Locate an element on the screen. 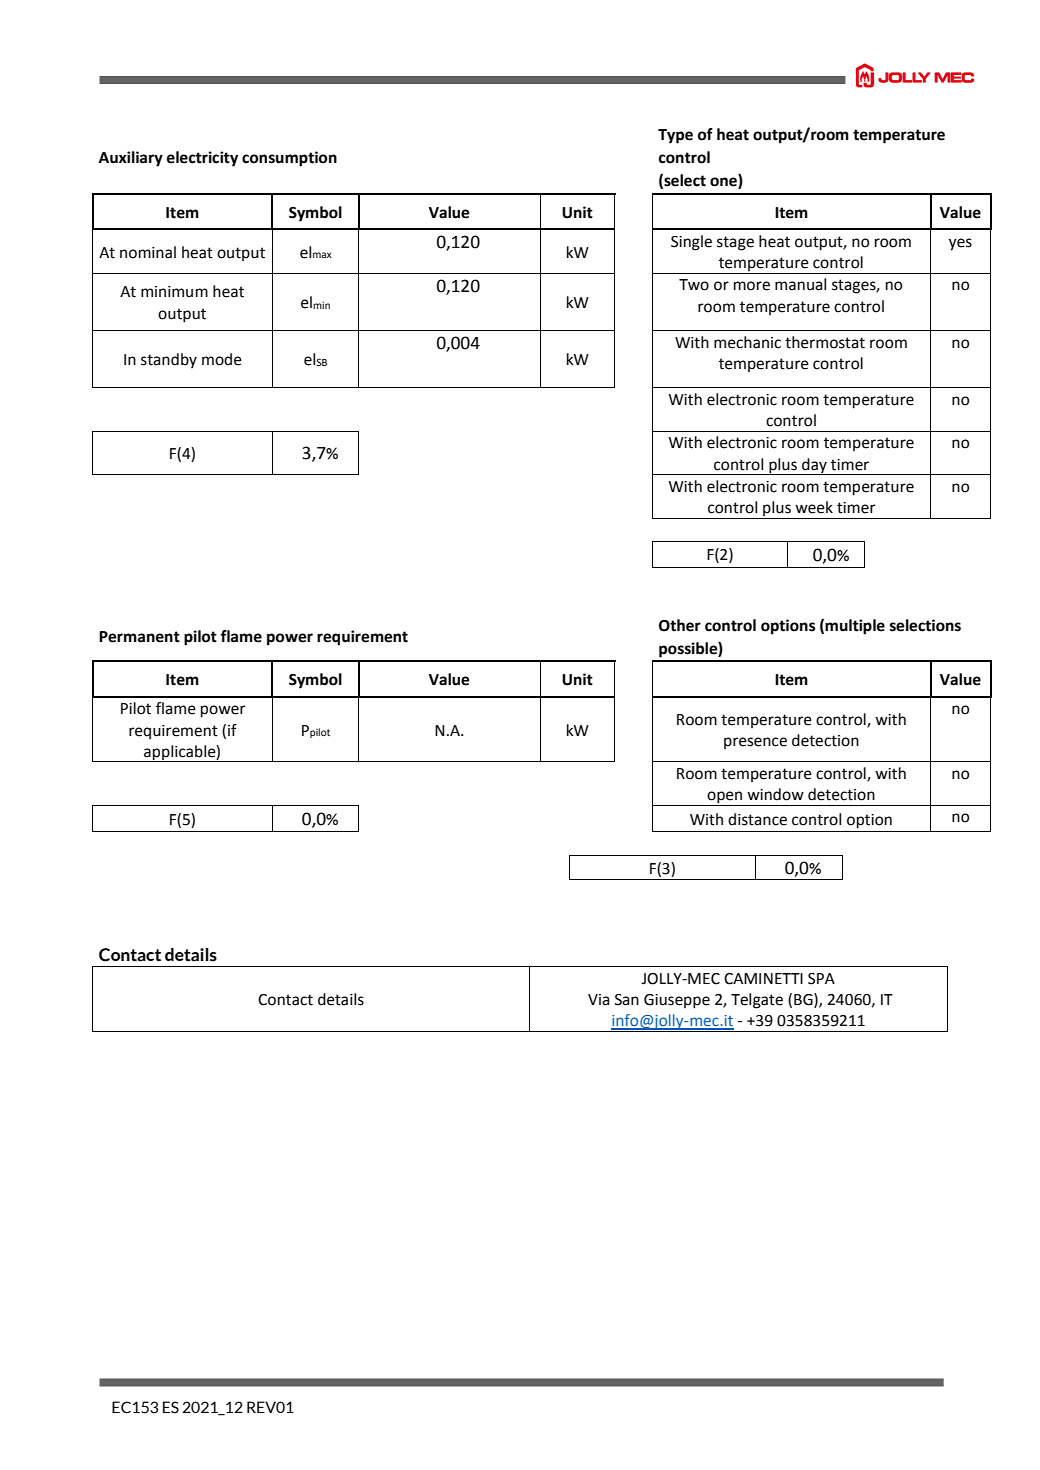  one is located at coordinates (724, 183).
